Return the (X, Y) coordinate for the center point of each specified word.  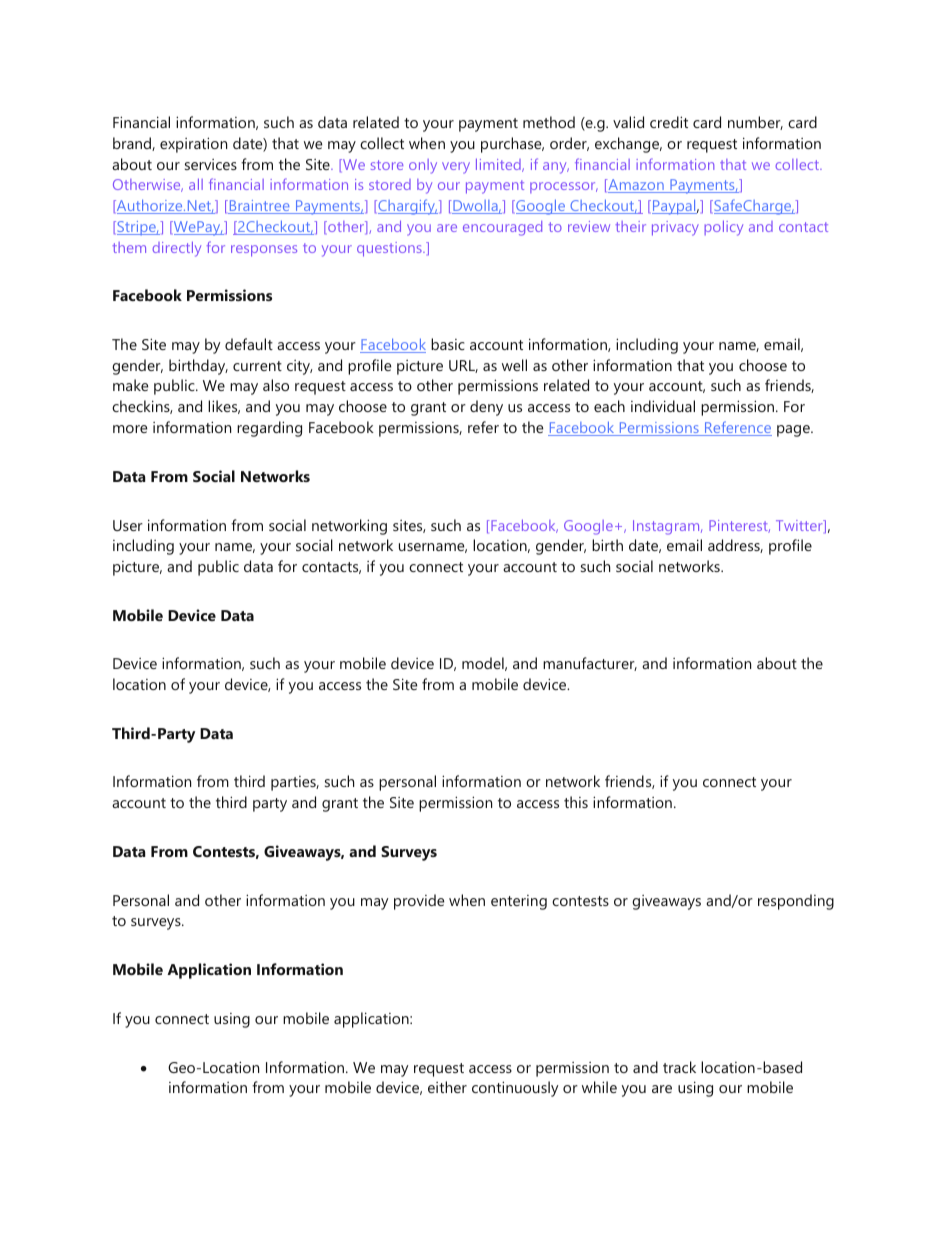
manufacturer (590, 664)
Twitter (800, 526)
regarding (269, 429)
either (447, 1087)
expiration (193, 145)
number (755, 123)
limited (499, 165)
